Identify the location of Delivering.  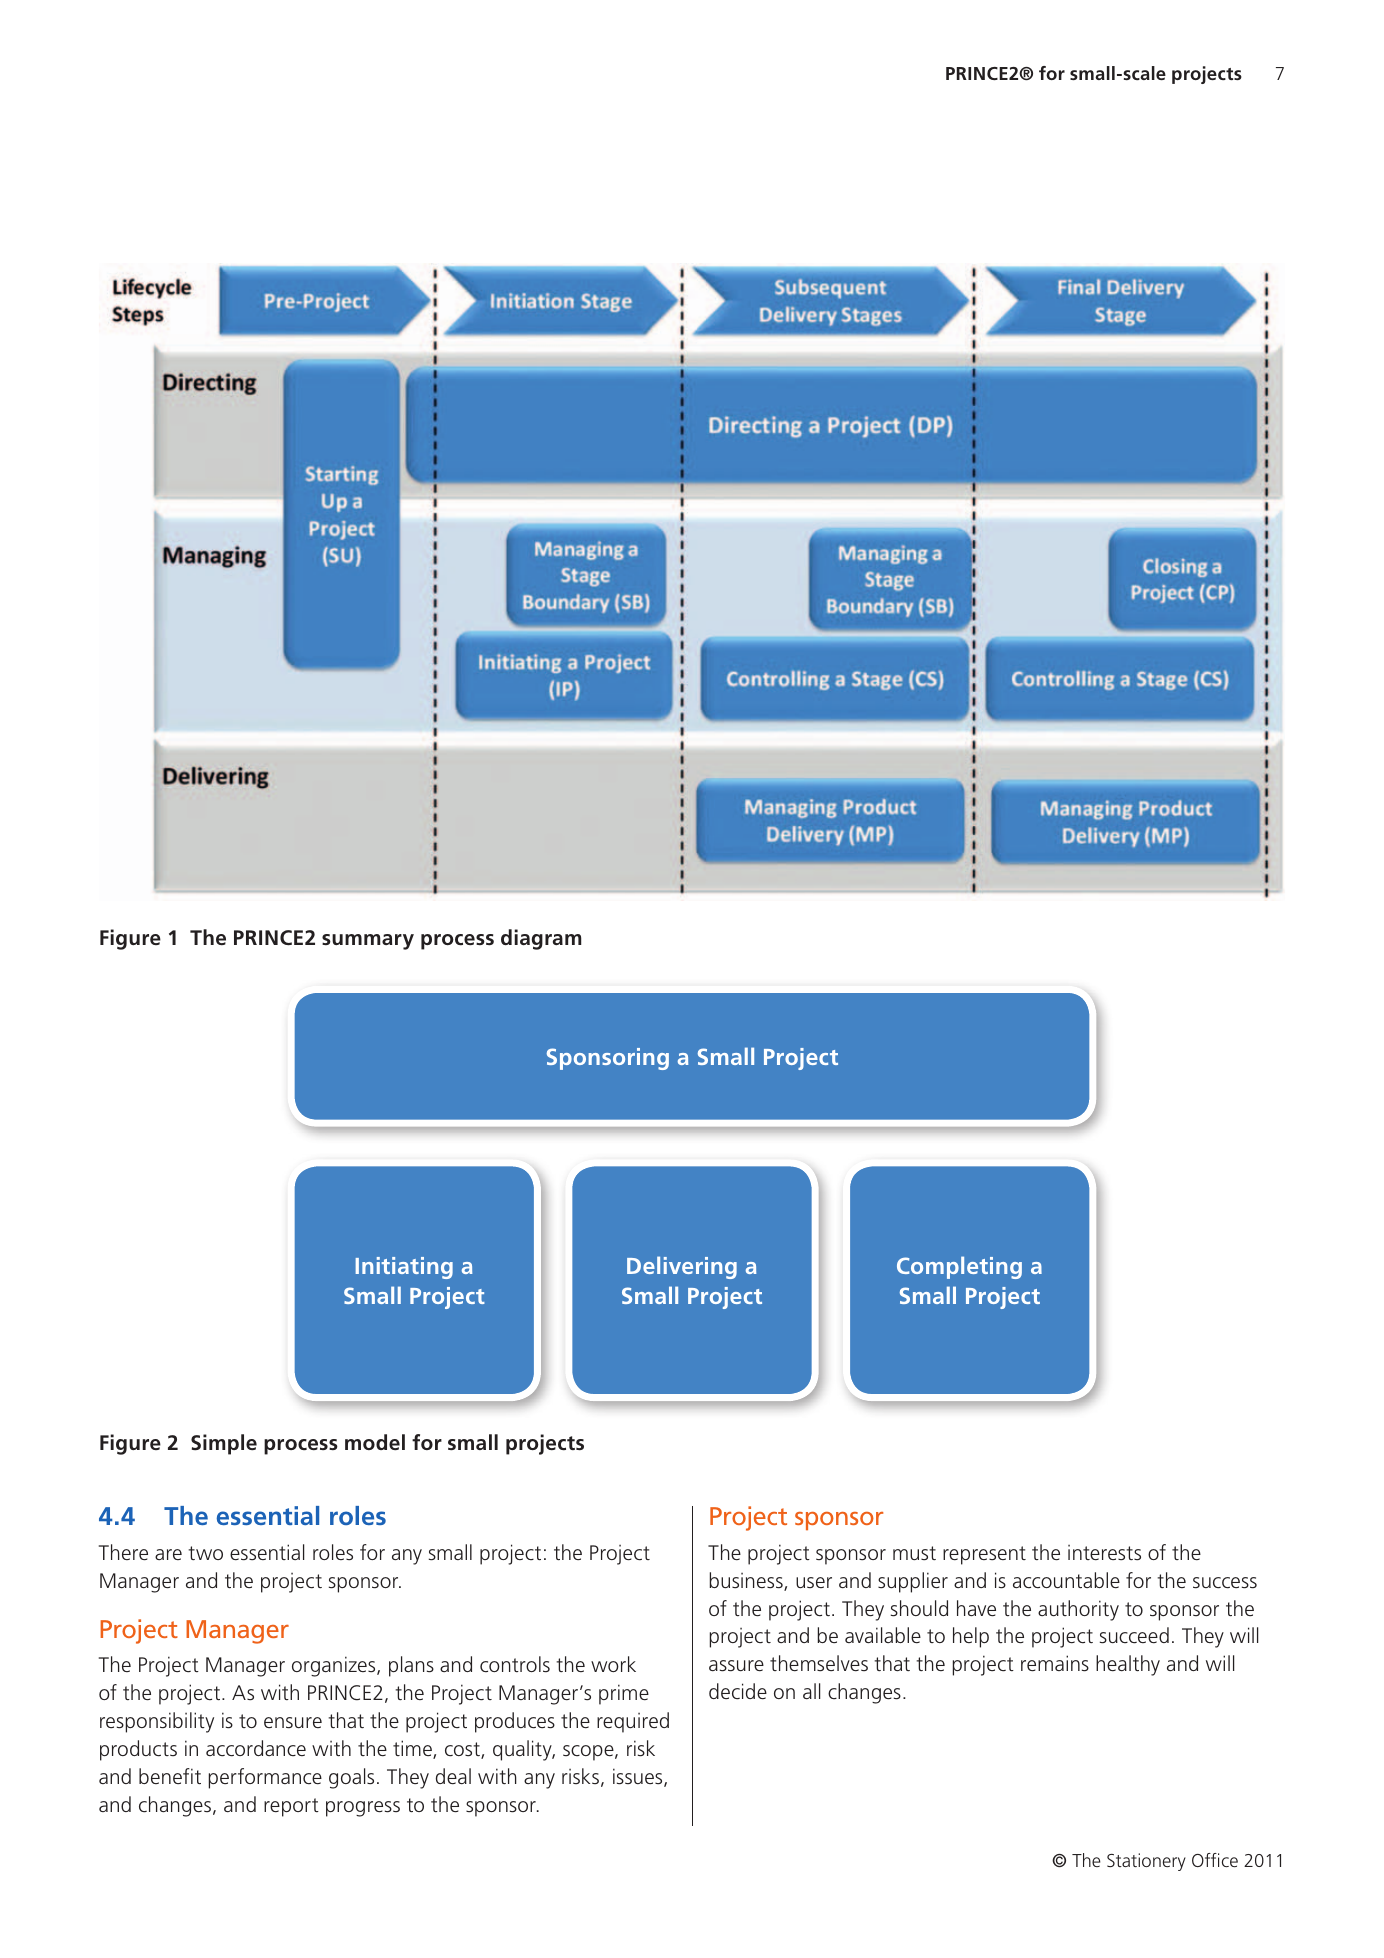
(682, 1267).
